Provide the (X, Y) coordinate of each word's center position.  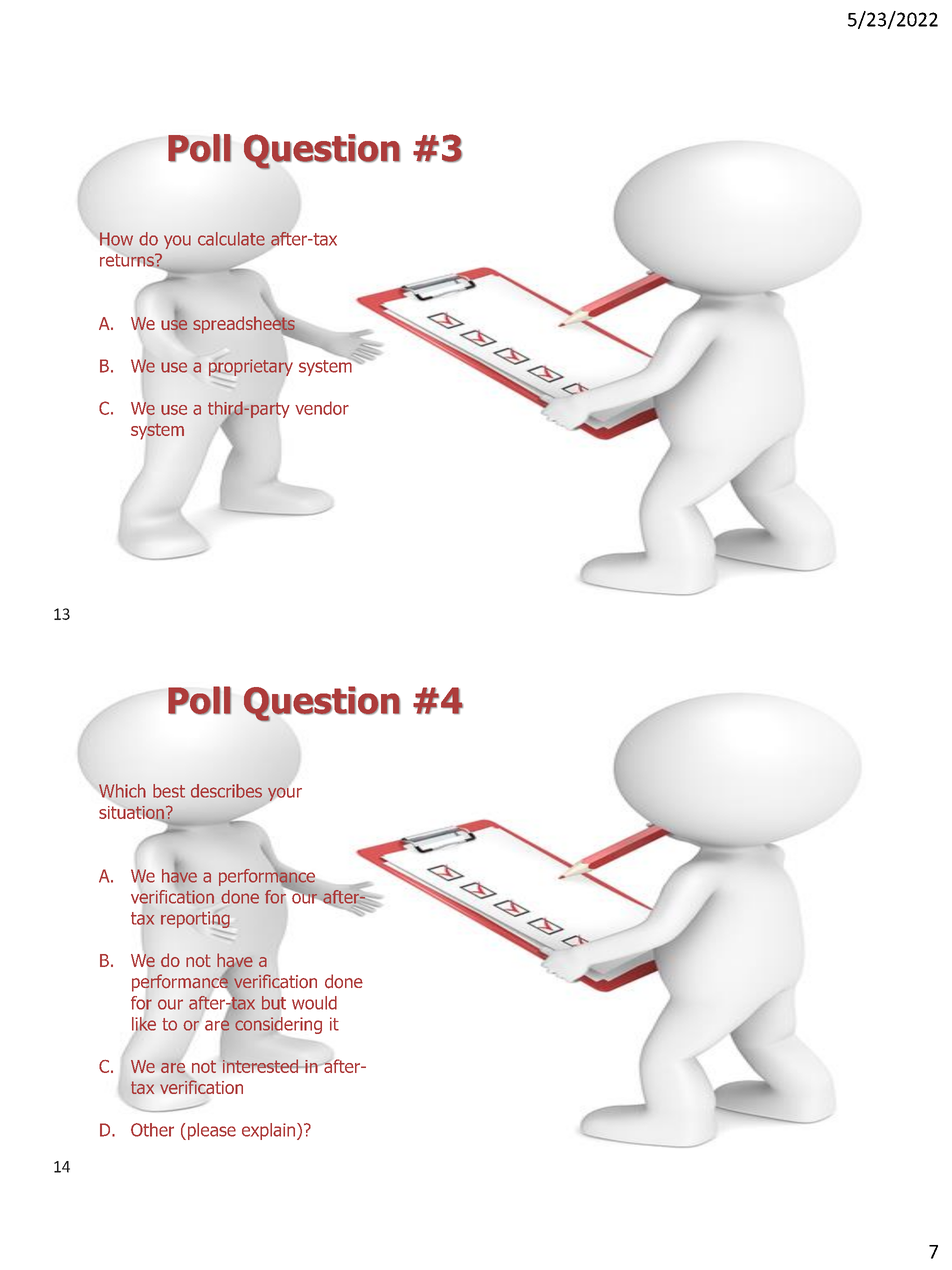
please (210, 1131)
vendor (322, 408)
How (116, 239)
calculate (231, 239)
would (314, 1003)
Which (122, 791)
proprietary (251, 367)
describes (226, 791)
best (169, 791)
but (274, 1003)
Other (152, 1130)
